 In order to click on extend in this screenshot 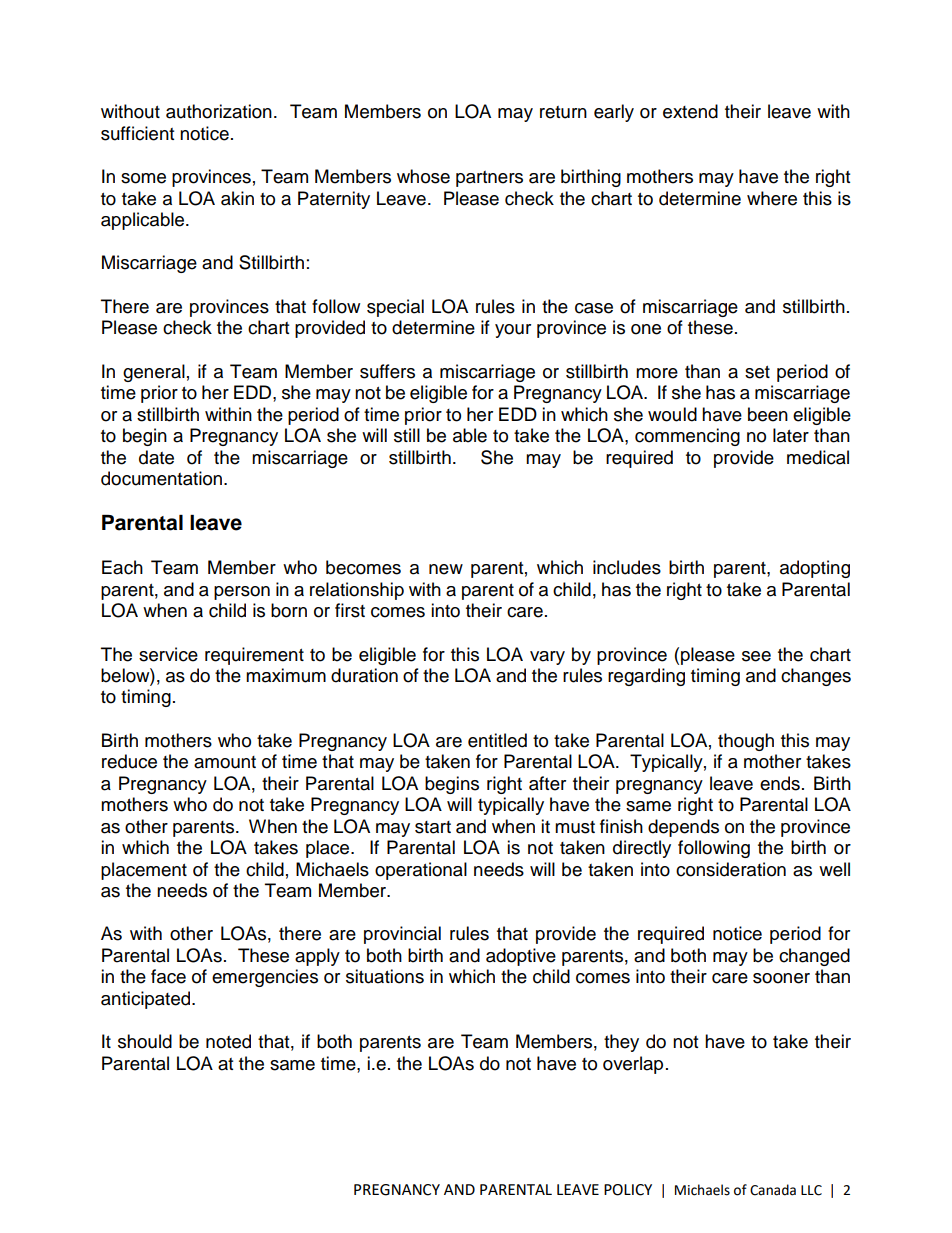, I will do `click(690, 111)`.
